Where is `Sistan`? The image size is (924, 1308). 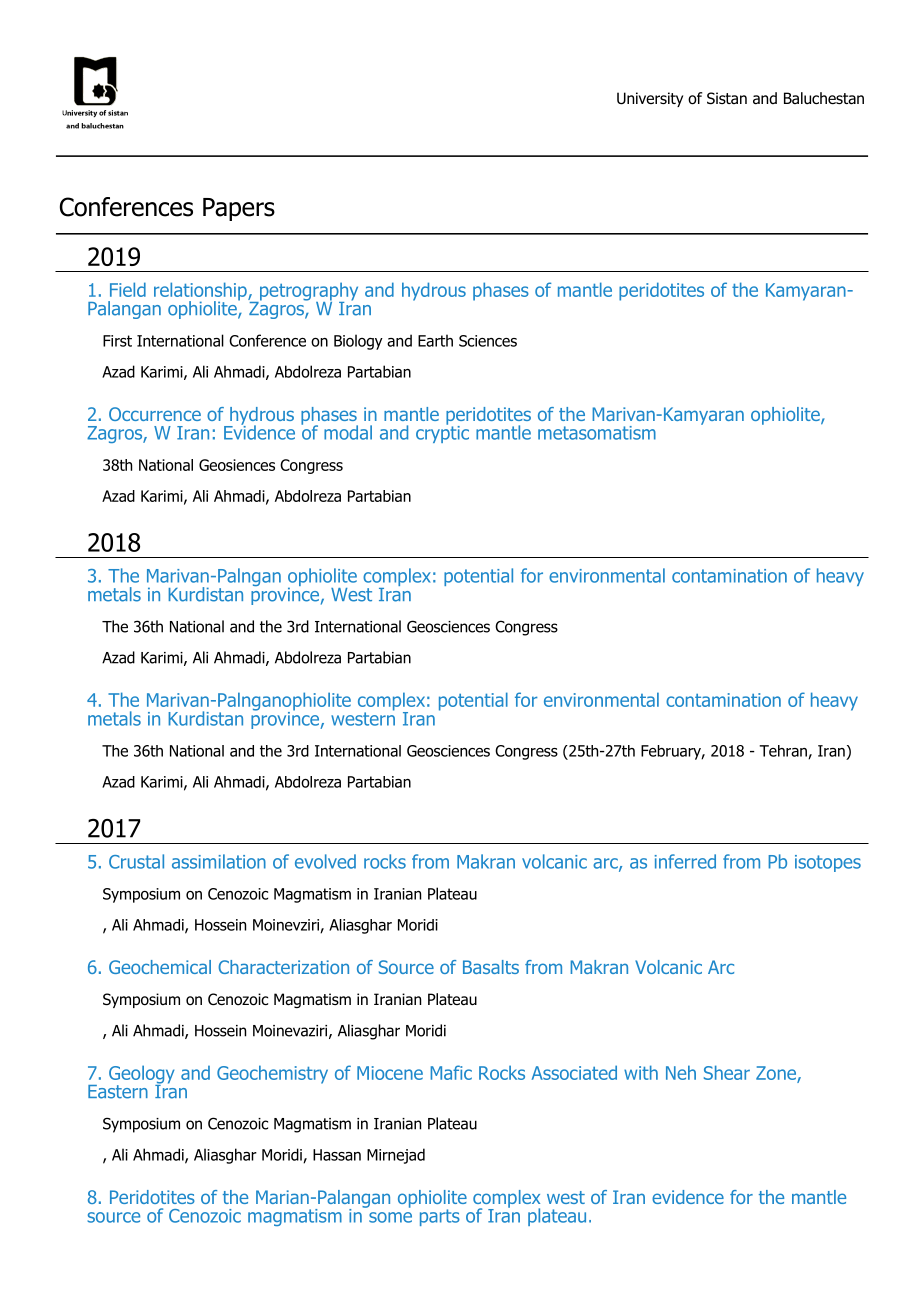 Sistan is located at coordinates (727, 98).
